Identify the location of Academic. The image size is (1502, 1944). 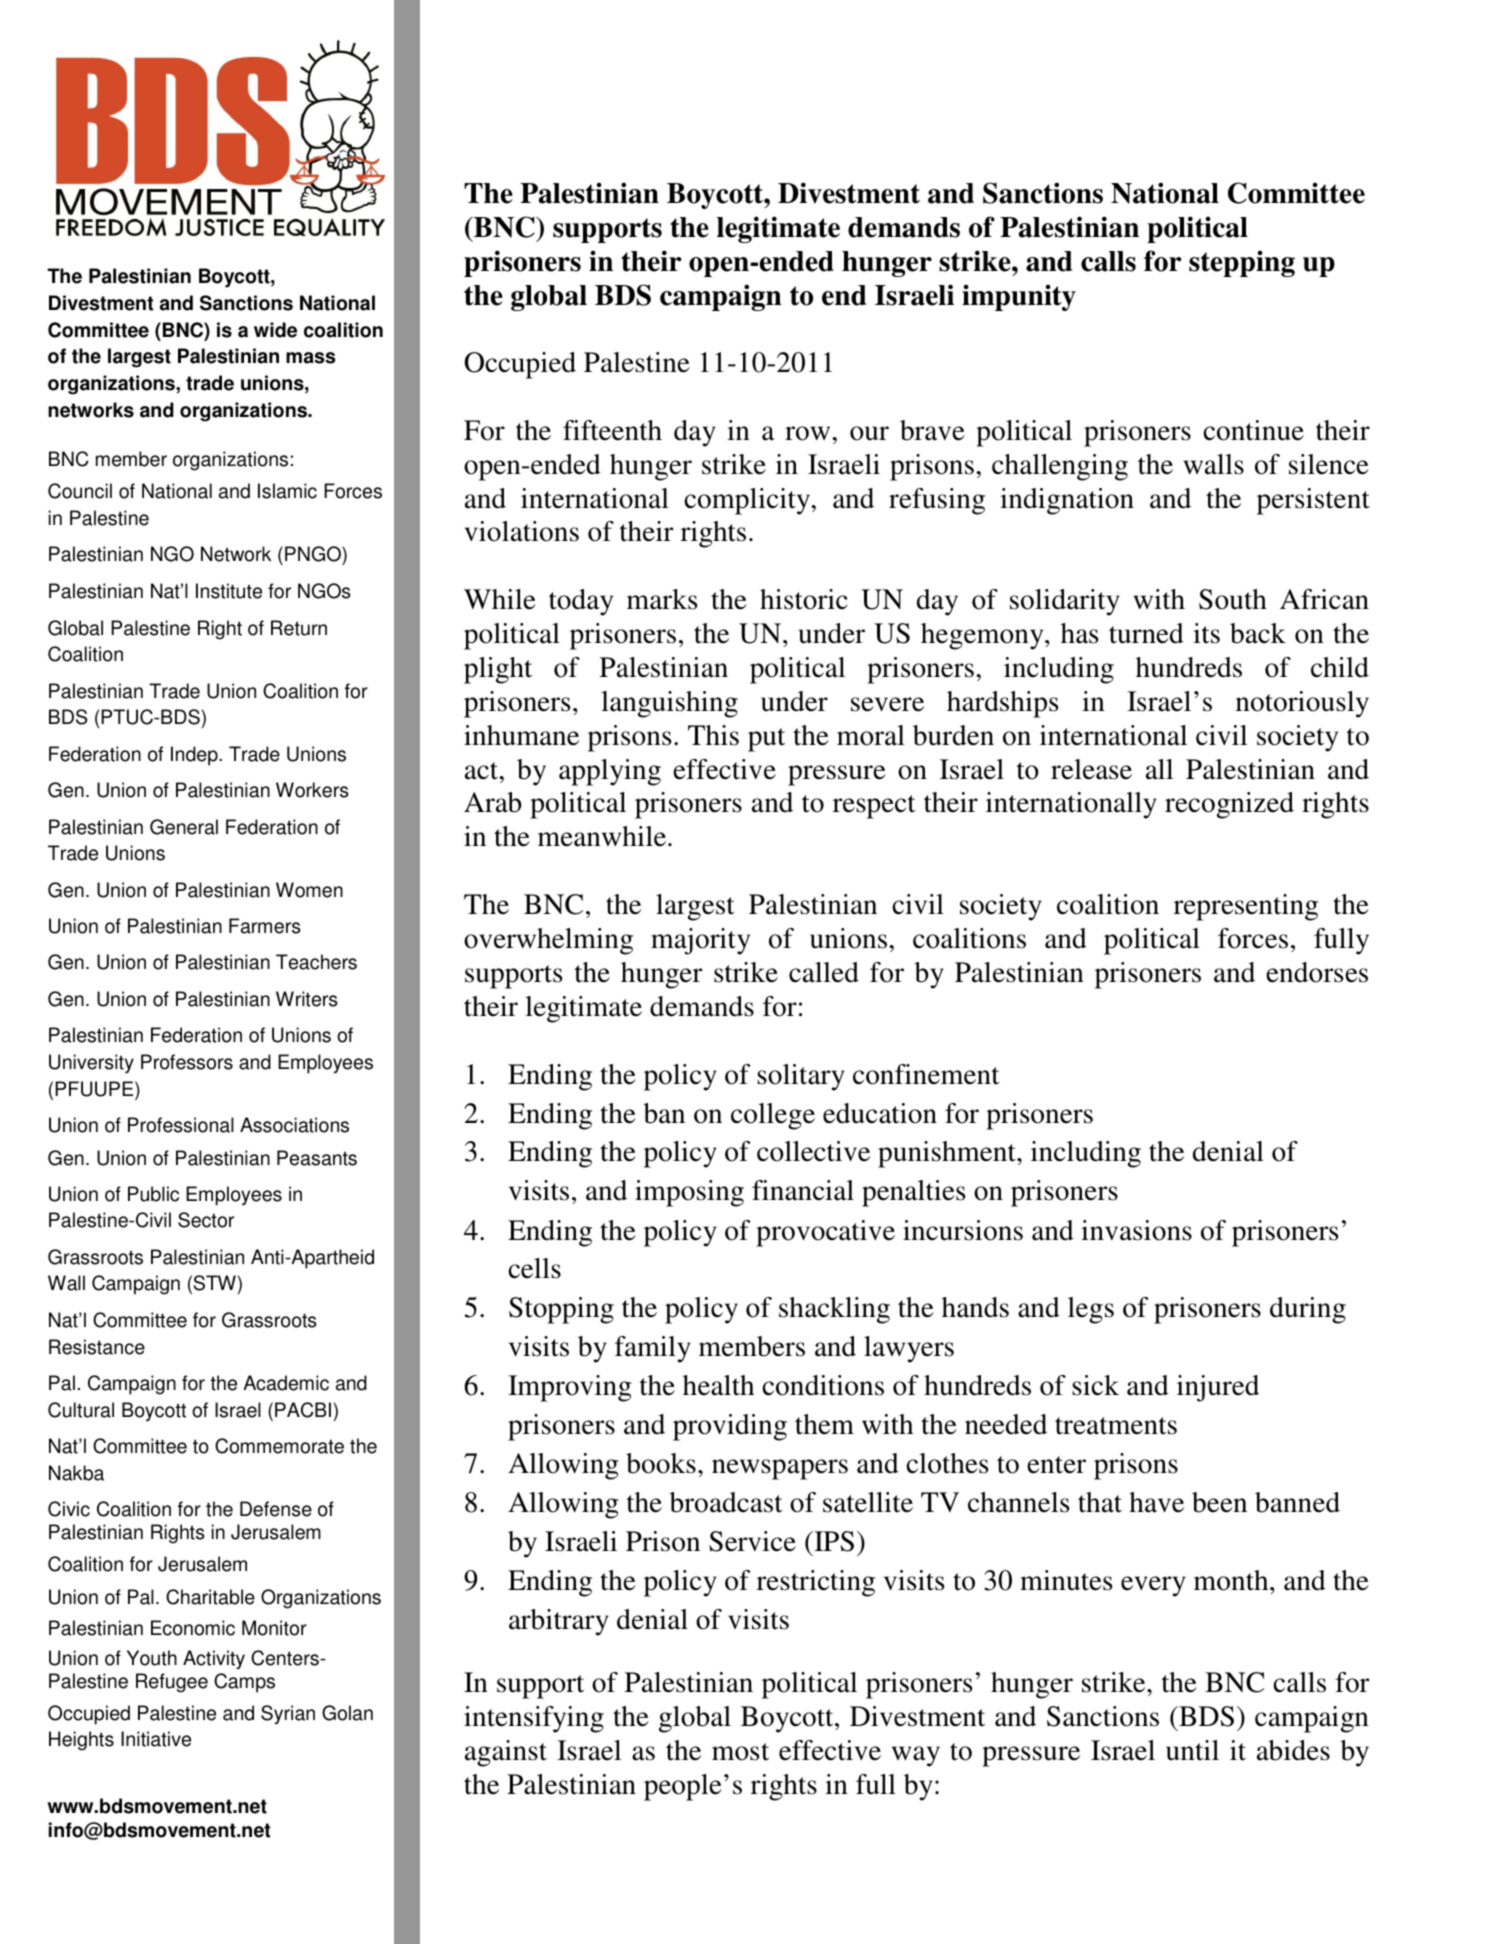
(286, 1383).
